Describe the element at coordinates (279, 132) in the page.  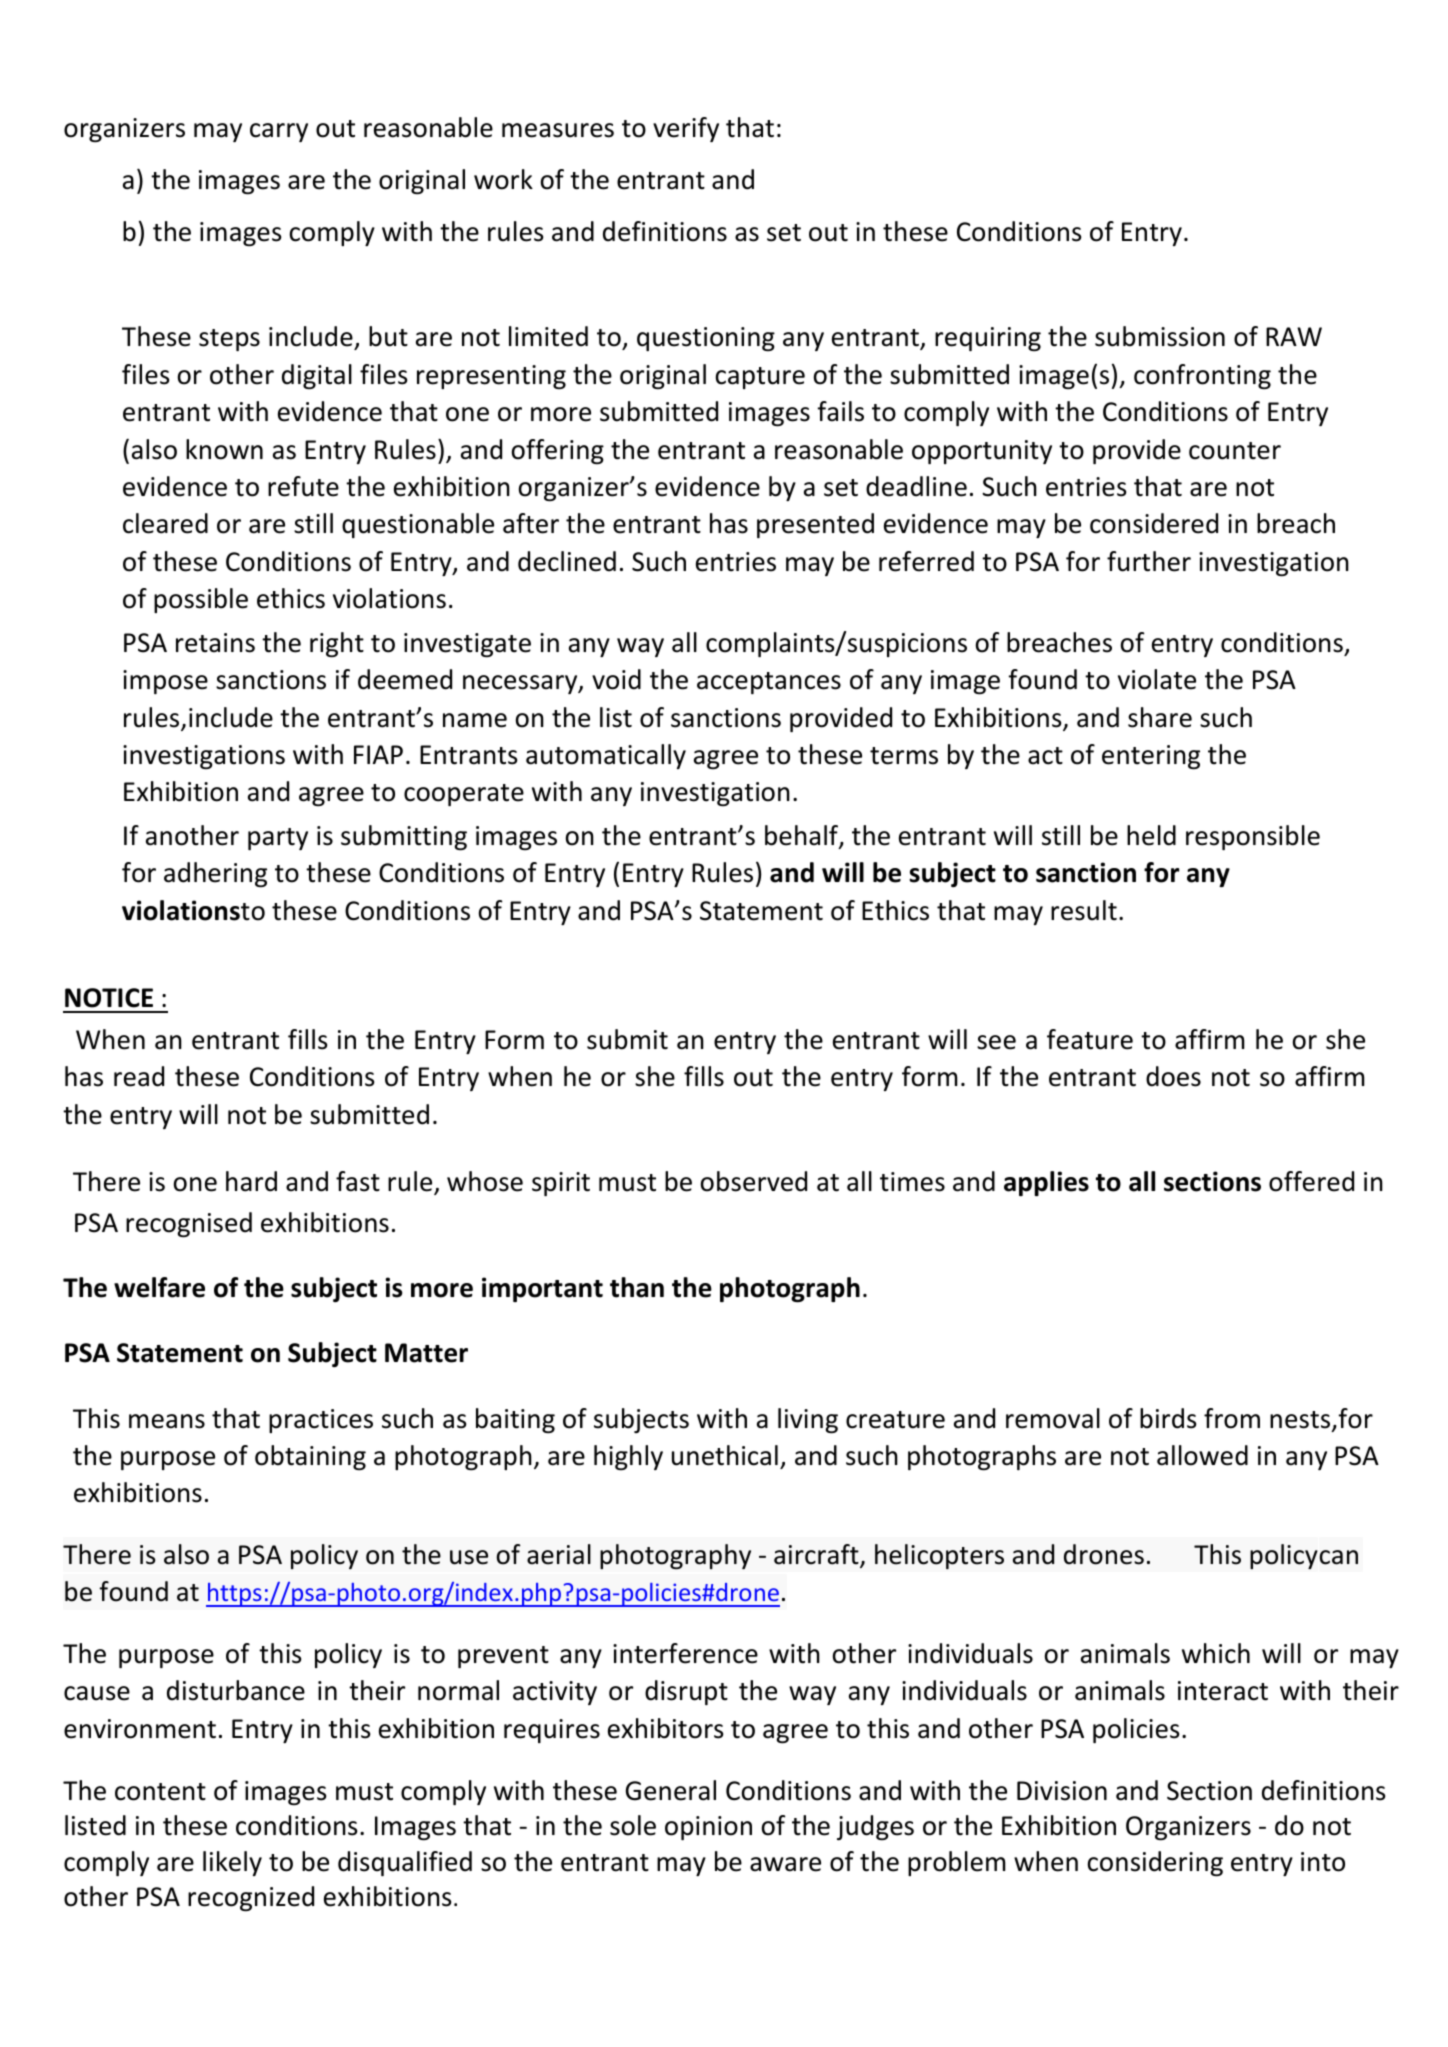
I see `carry` at that location.
